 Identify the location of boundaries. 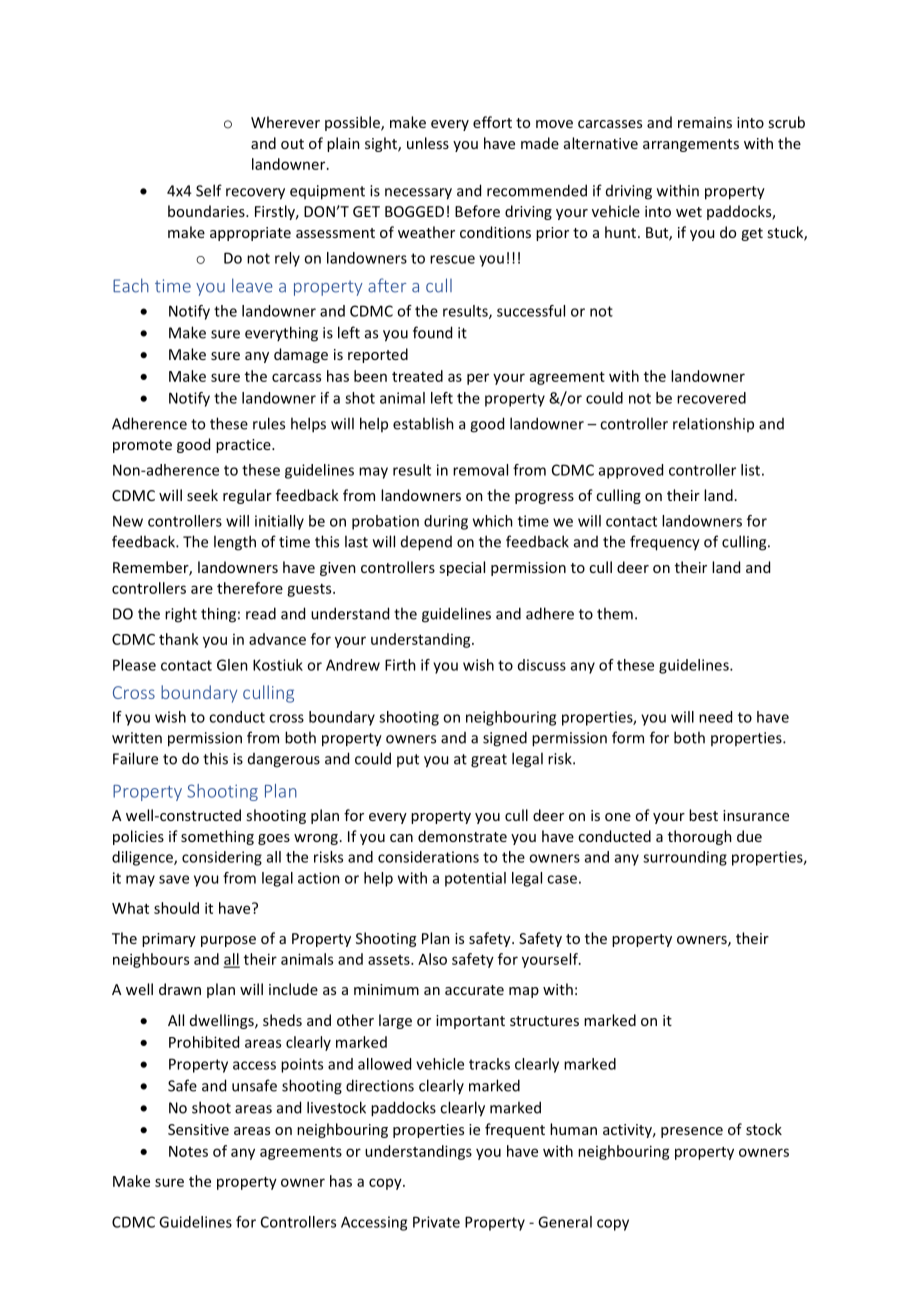
(207, 211).
